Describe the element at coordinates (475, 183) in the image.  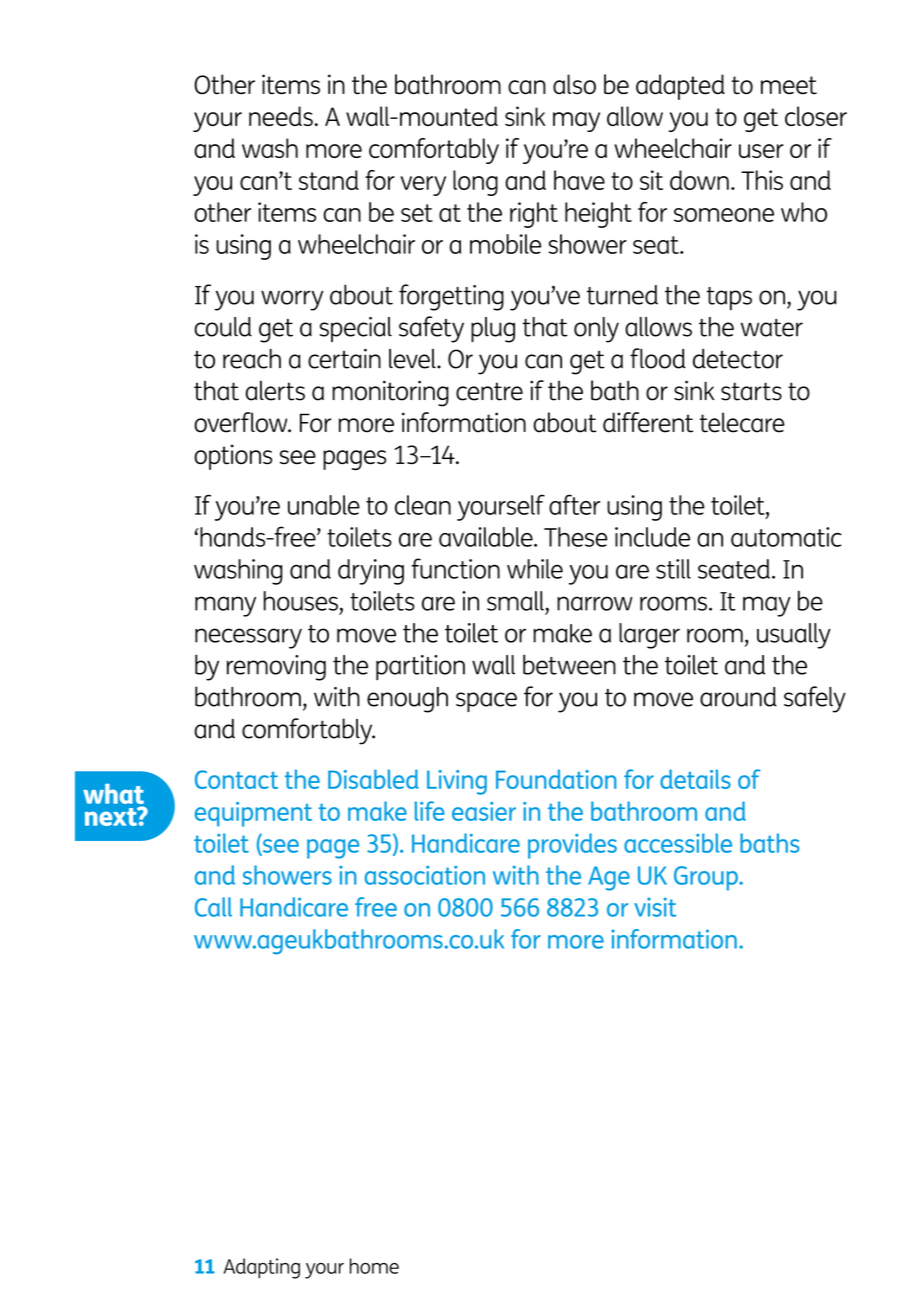
I see `long` at that location.
